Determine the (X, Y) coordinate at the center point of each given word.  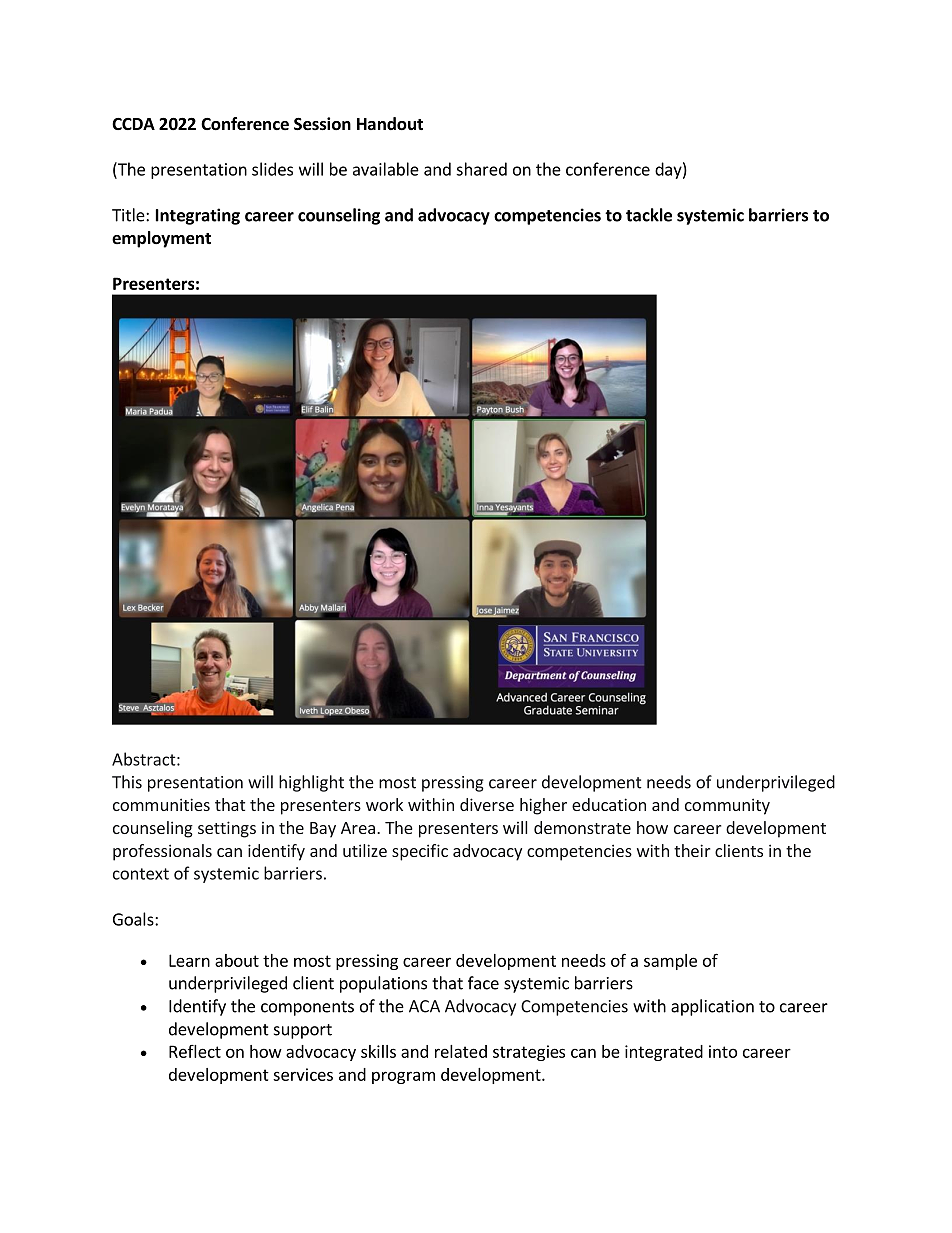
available (386, 169)
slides (272, 169)
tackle (649, 215)
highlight (311, 783)
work (384, 804)
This (127, 782)
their (692, 850)
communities (161, 804)
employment (161, 239)
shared (481, 169)
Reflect (195, 1051)
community (727, 806)
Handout (390, 124)
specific (420, 852)
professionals (162, 852)
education (609, 804)
